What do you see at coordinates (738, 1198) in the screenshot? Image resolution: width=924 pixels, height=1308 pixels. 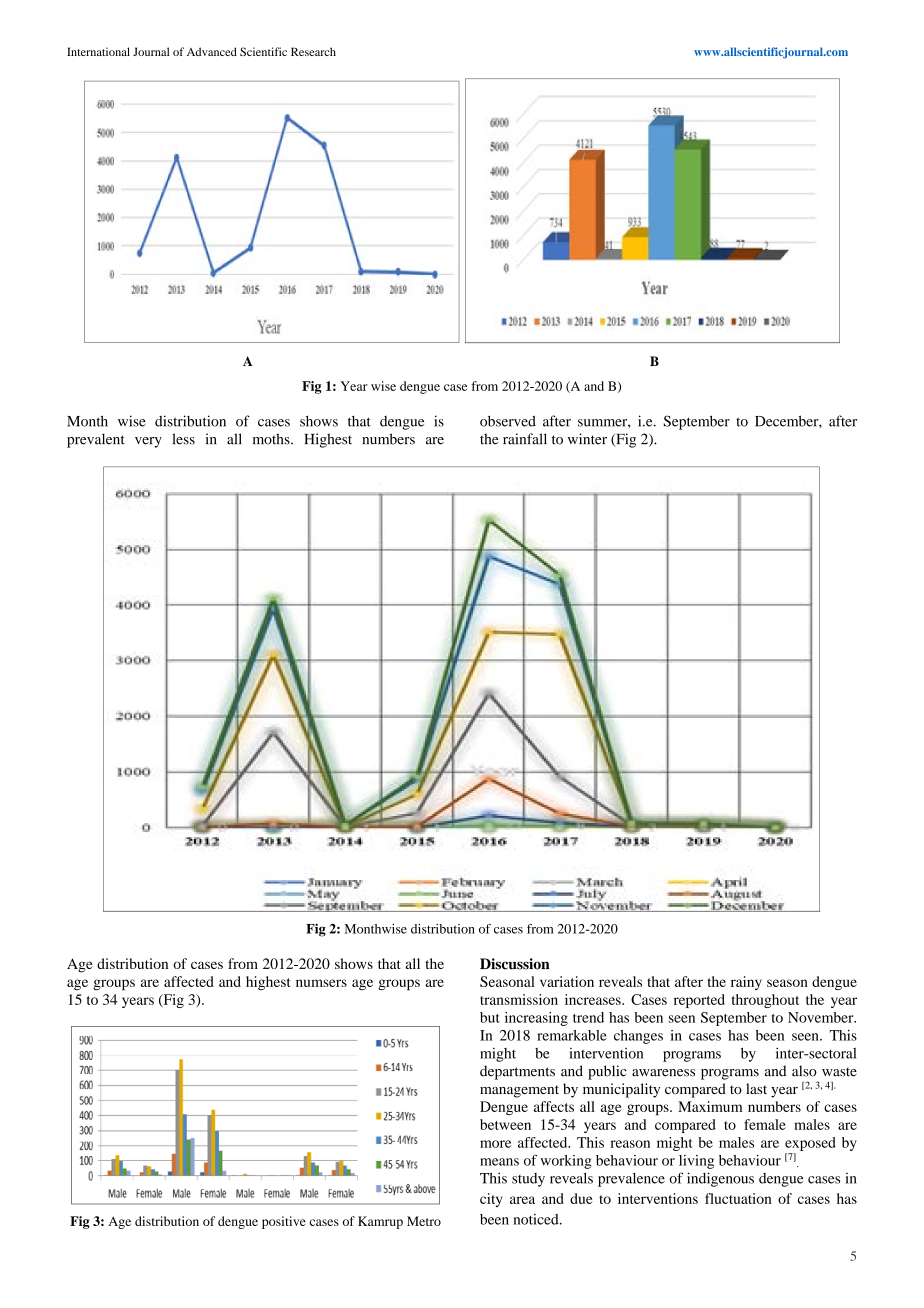 I see `fluctuation` at bounding box center [738, 1198].
